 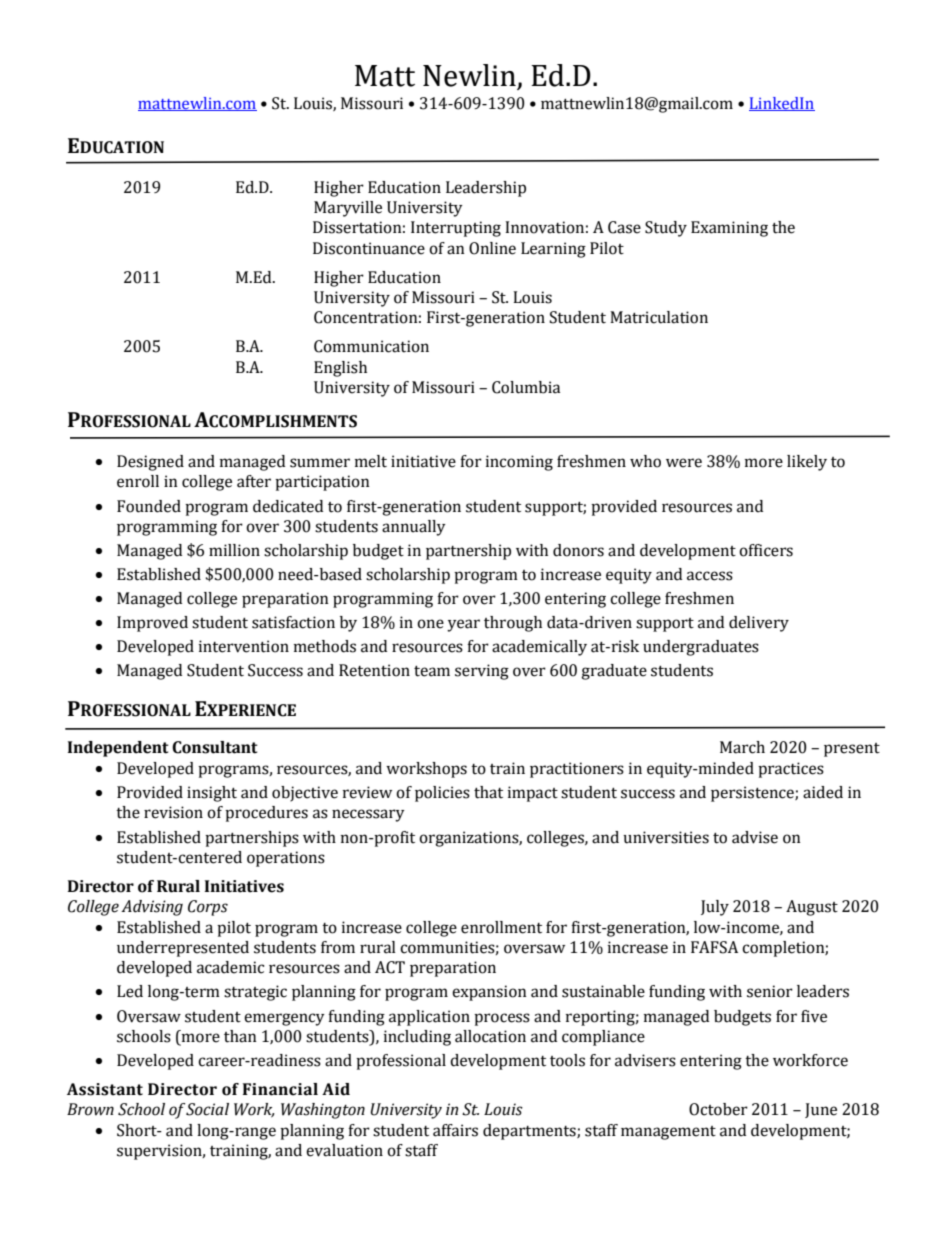 I want to click on revision, so click(x=173, y=812).
